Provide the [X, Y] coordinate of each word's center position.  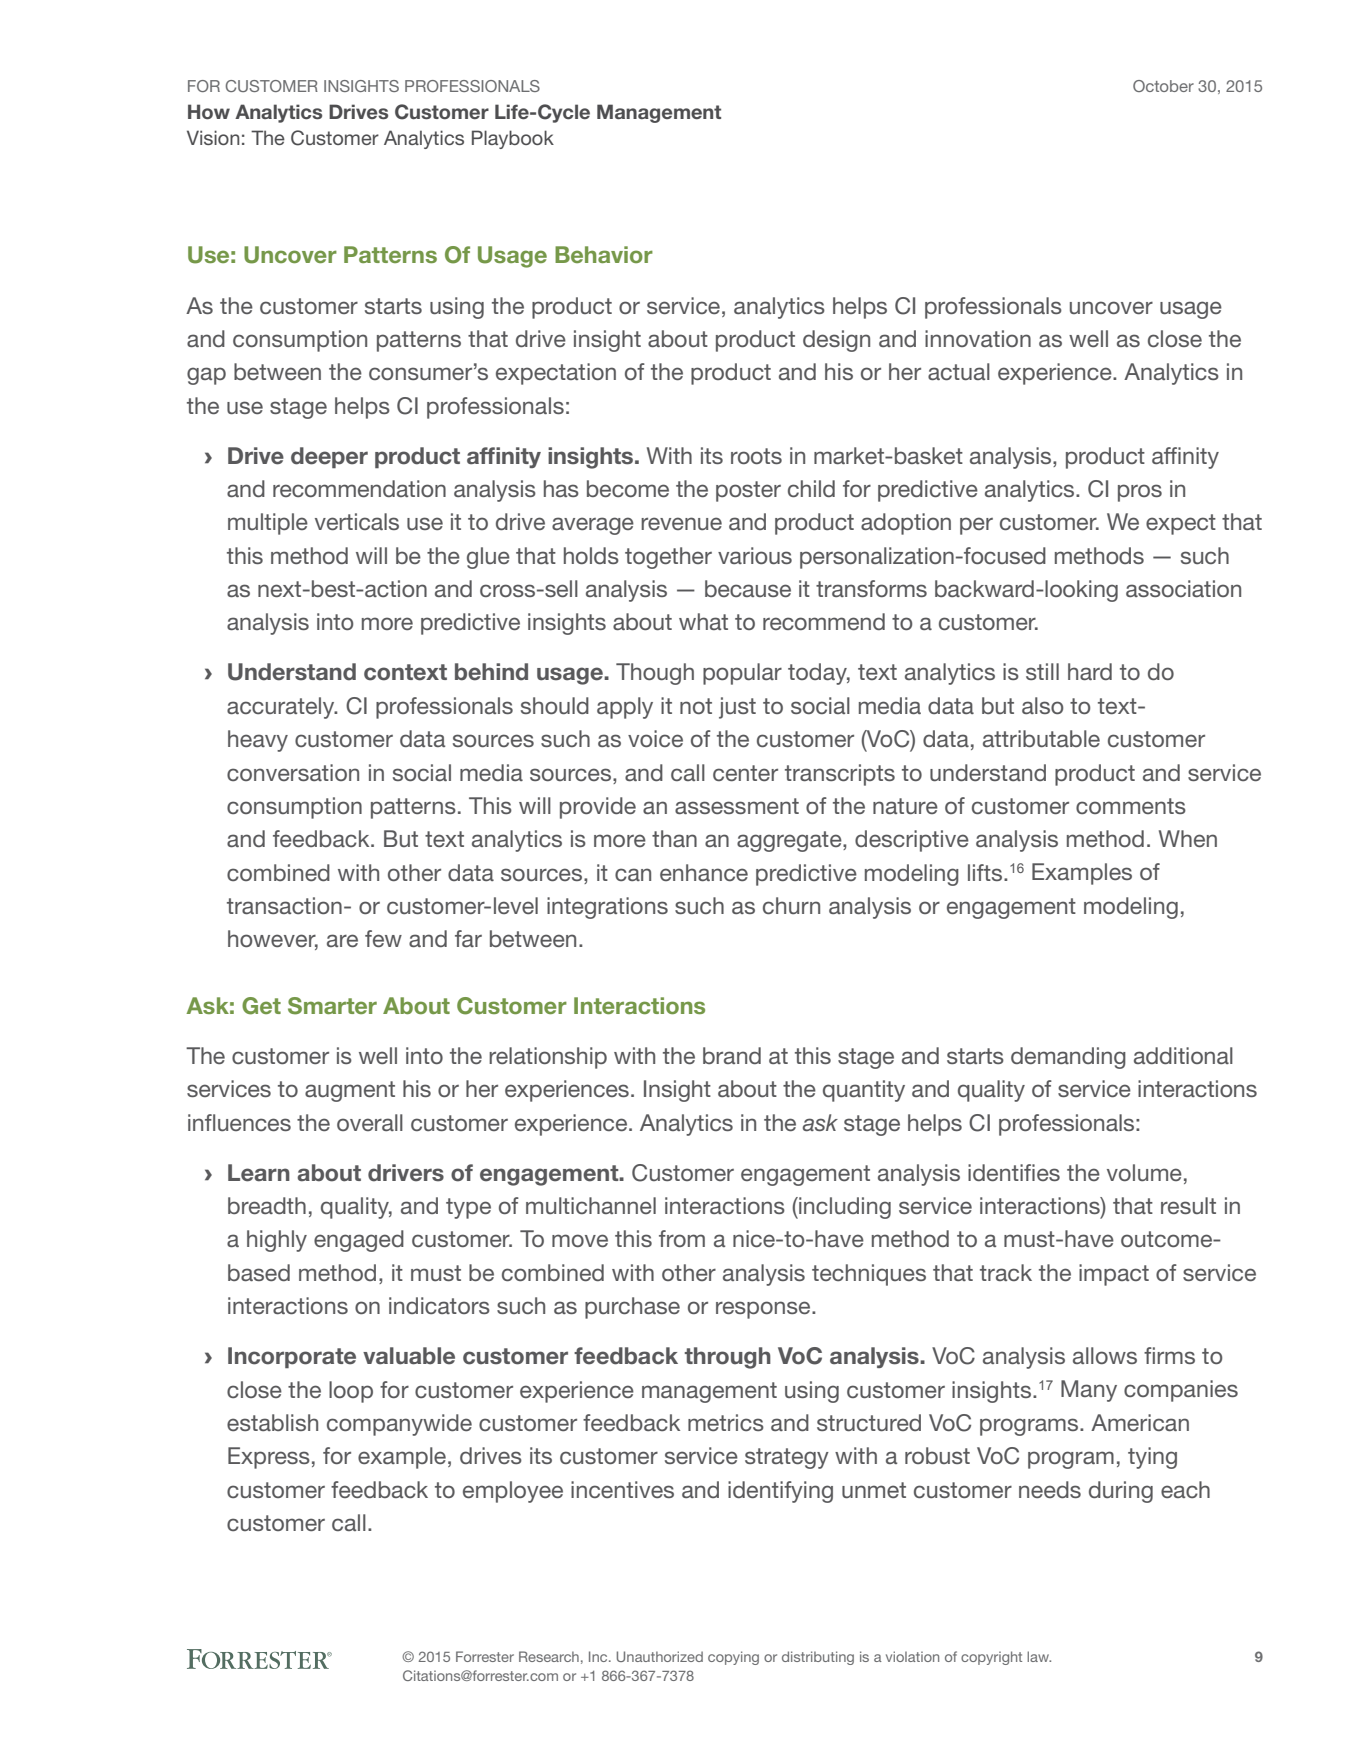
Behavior [604, 254]
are [342, 940]
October [1163, 86]
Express [269, 1458]
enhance [704, 872]
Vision [213, 137]
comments [1131, 806]
